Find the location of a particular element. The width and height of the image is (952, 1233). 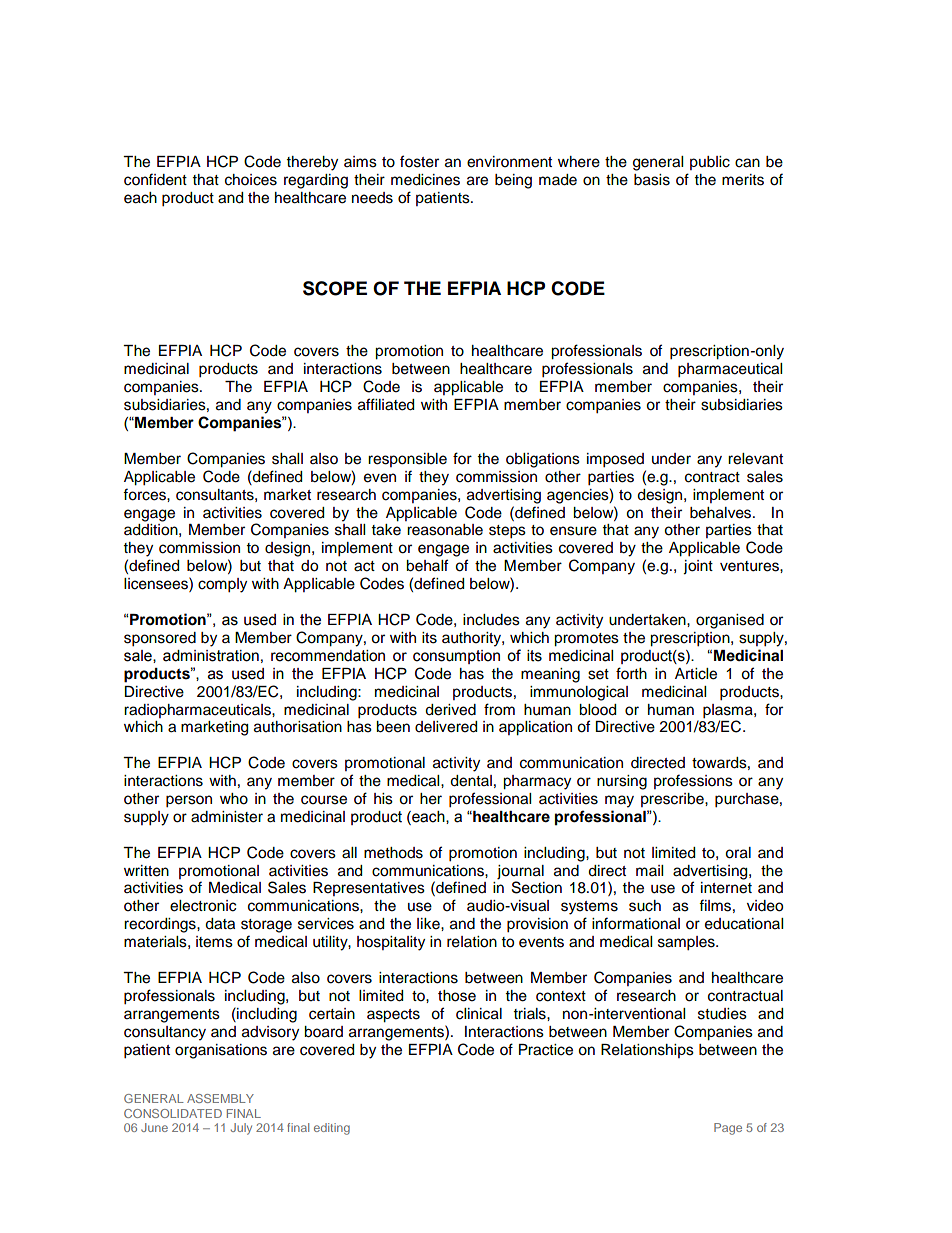

consumption is located at coordinates (456, 657).
